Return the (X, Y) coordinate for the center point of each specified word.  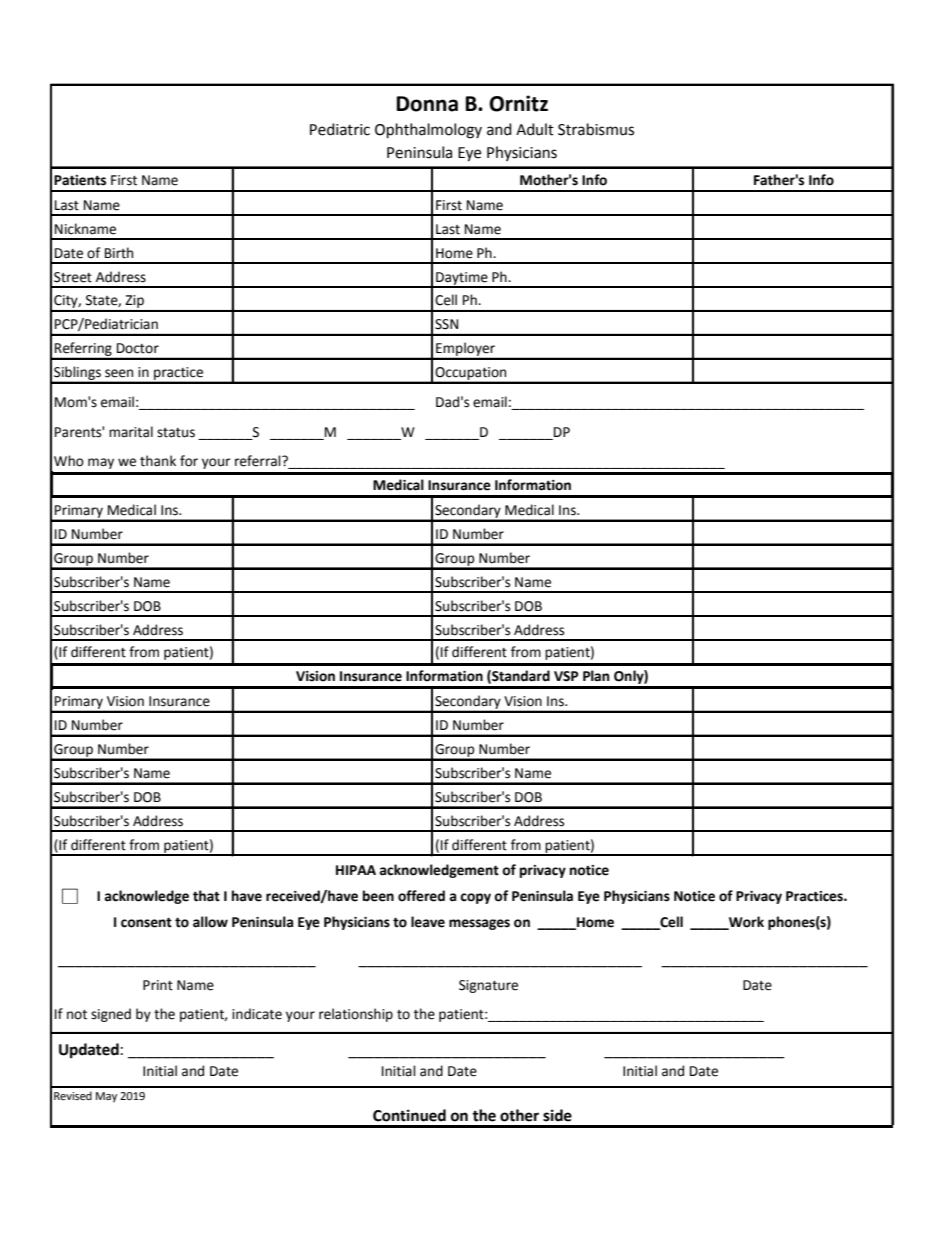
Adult (535, 129)
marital (131, 432)
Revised (73, 1096)
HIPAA (356, 870)
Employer (465, 350)
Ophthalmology (428, 131)
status (176, 433)
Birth (119, 253)
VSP (566, 676)
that (206, 896)
